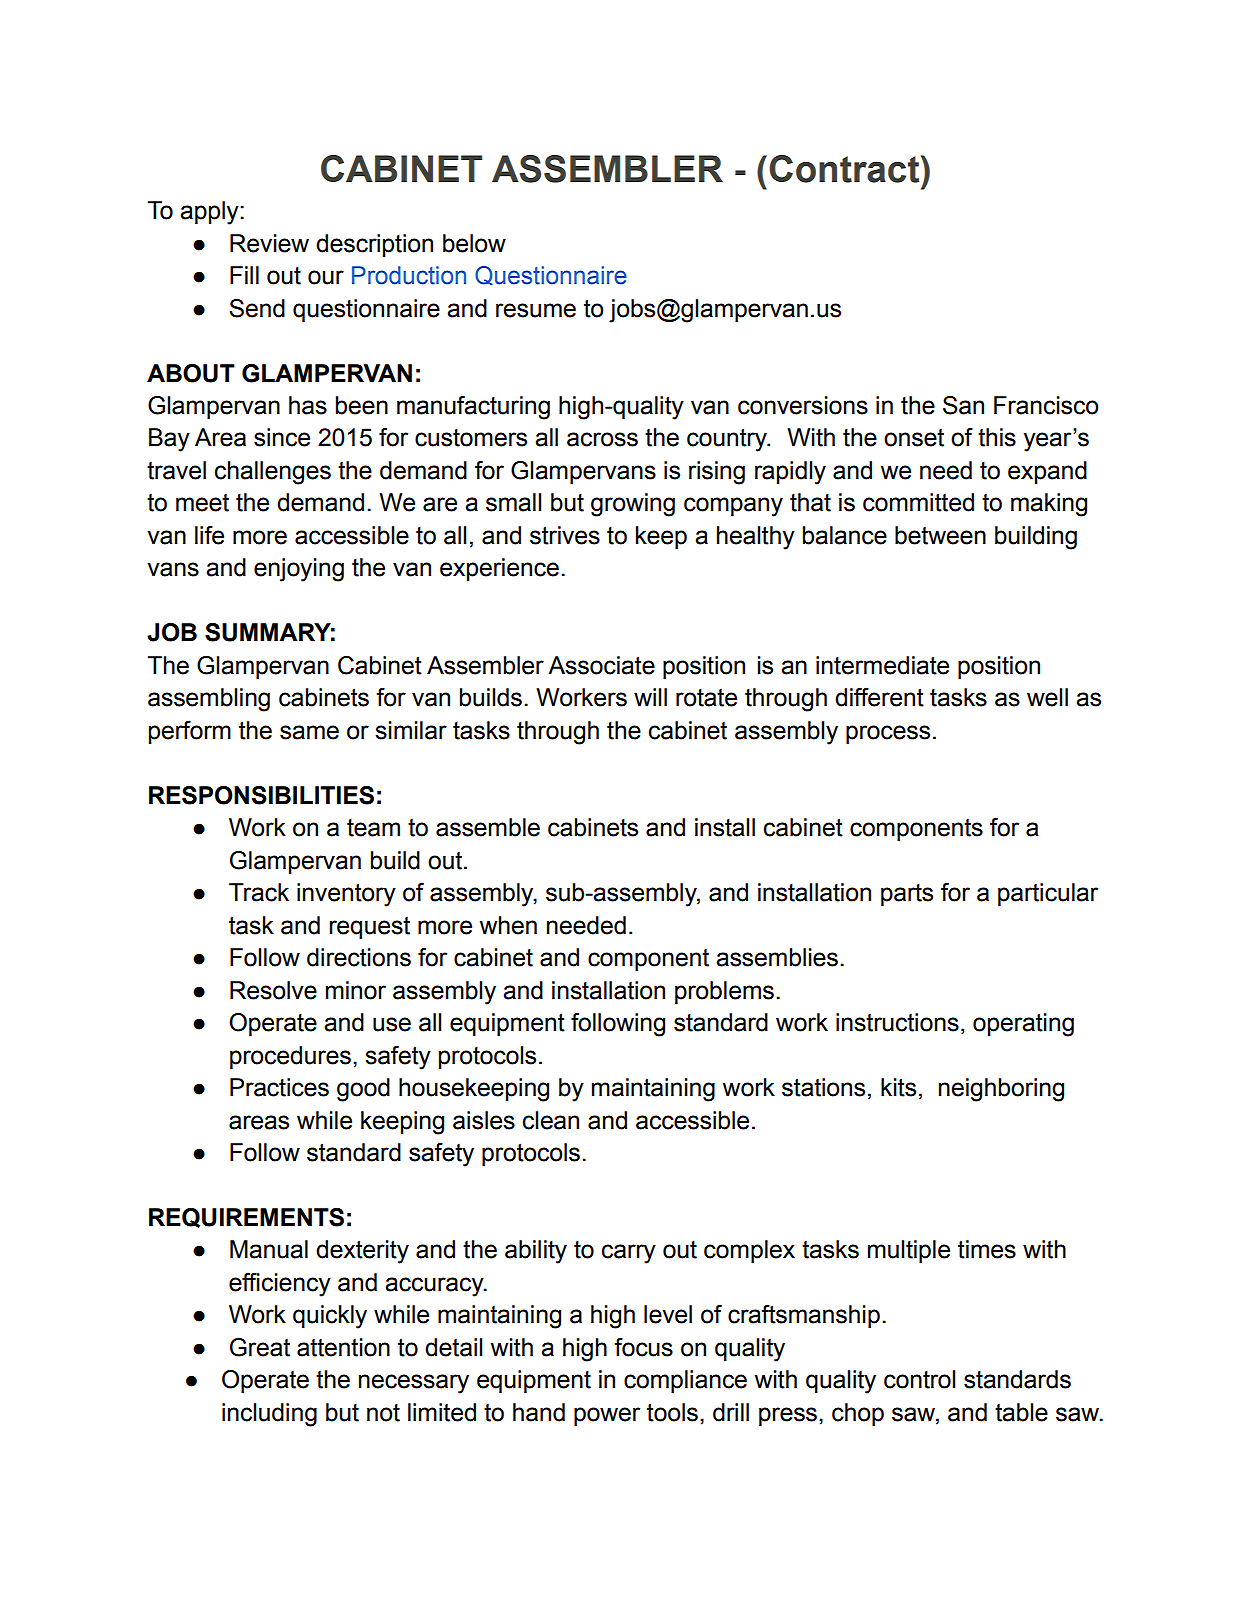  Describe the element at coordinates (633, 505) in the document. I see `growing` at that location.
